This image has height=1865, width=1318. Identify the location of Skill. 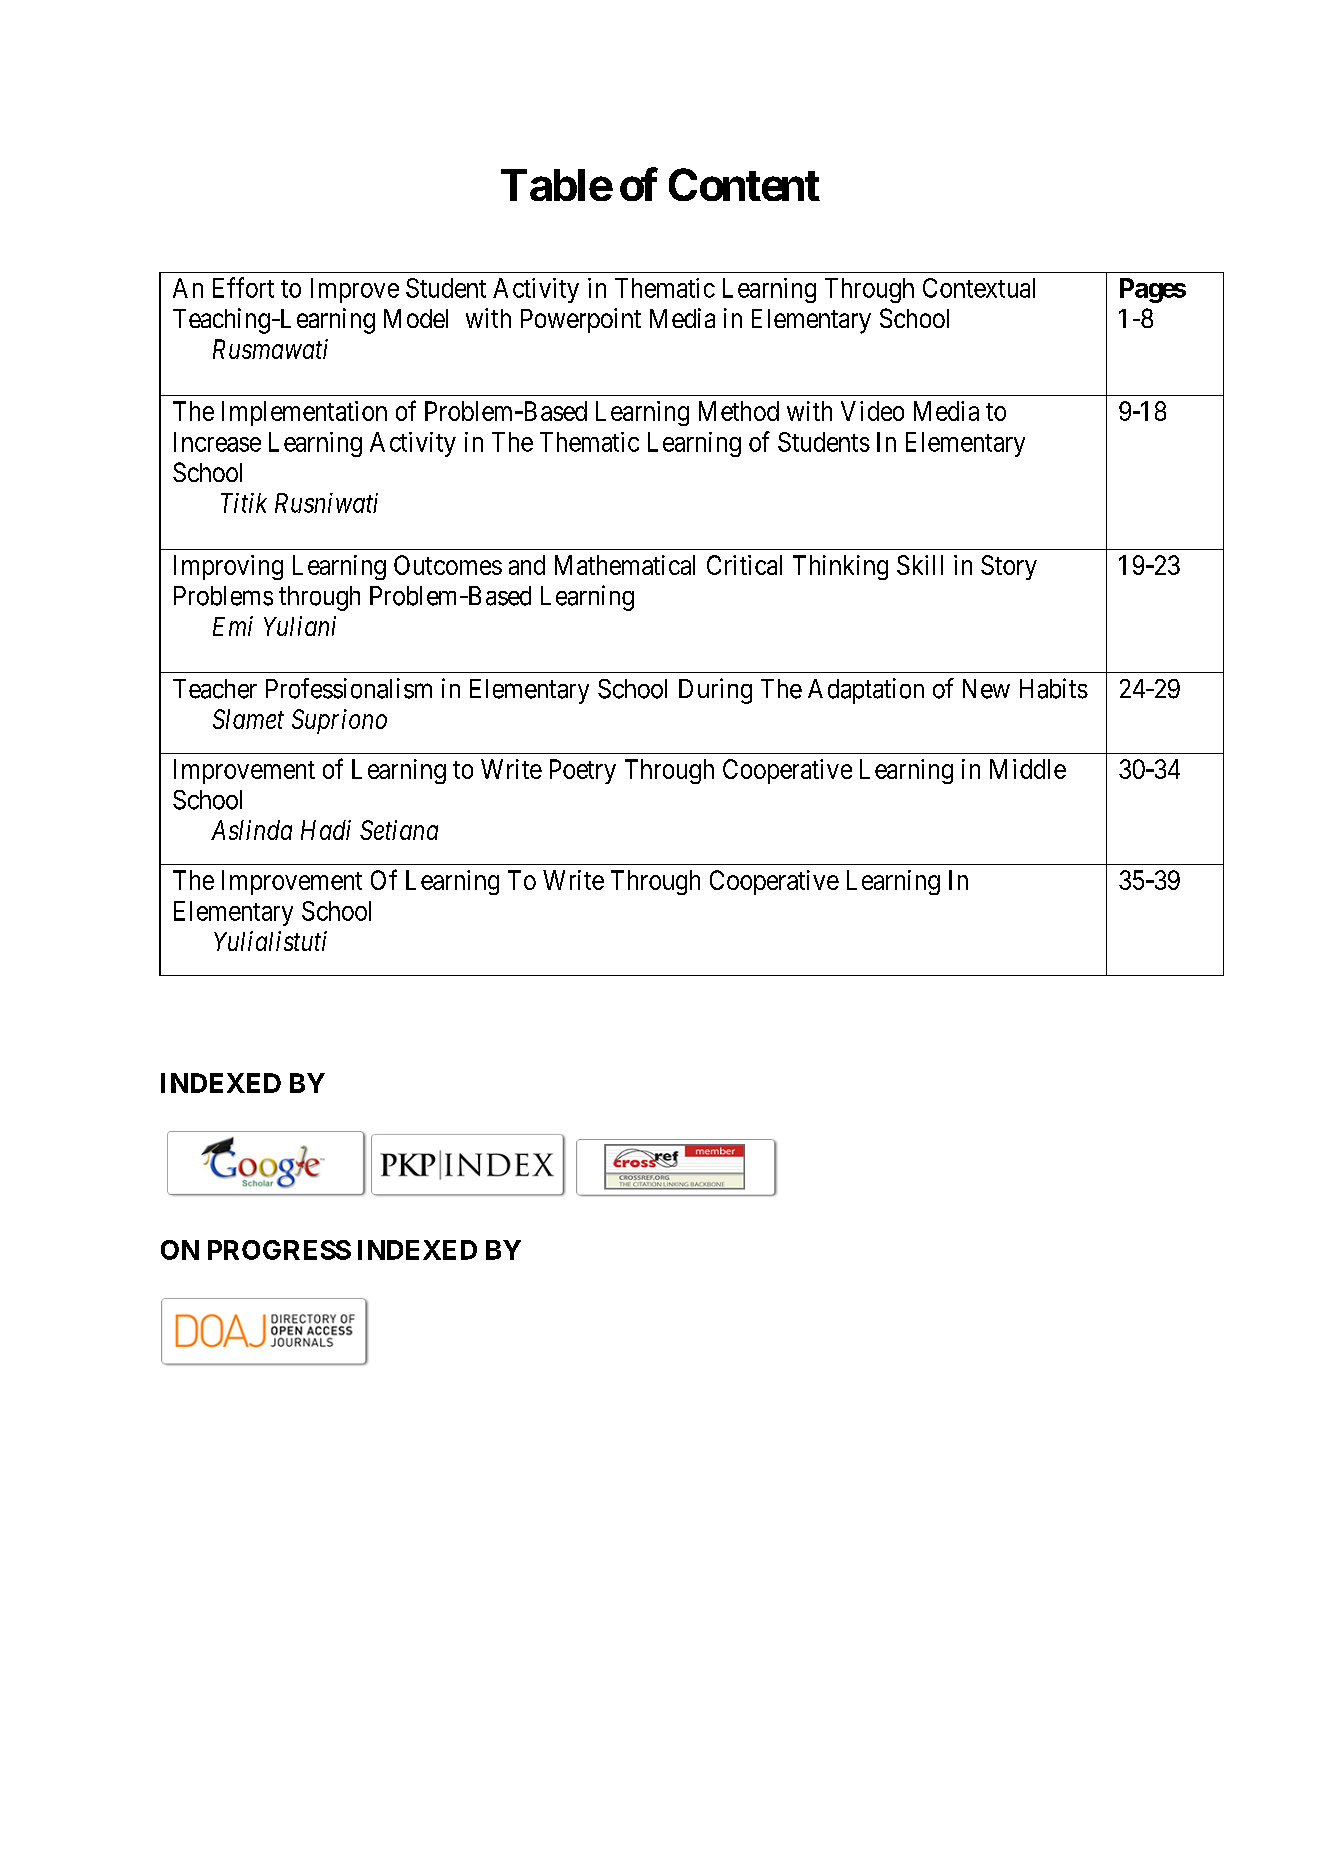
(920, 565).
